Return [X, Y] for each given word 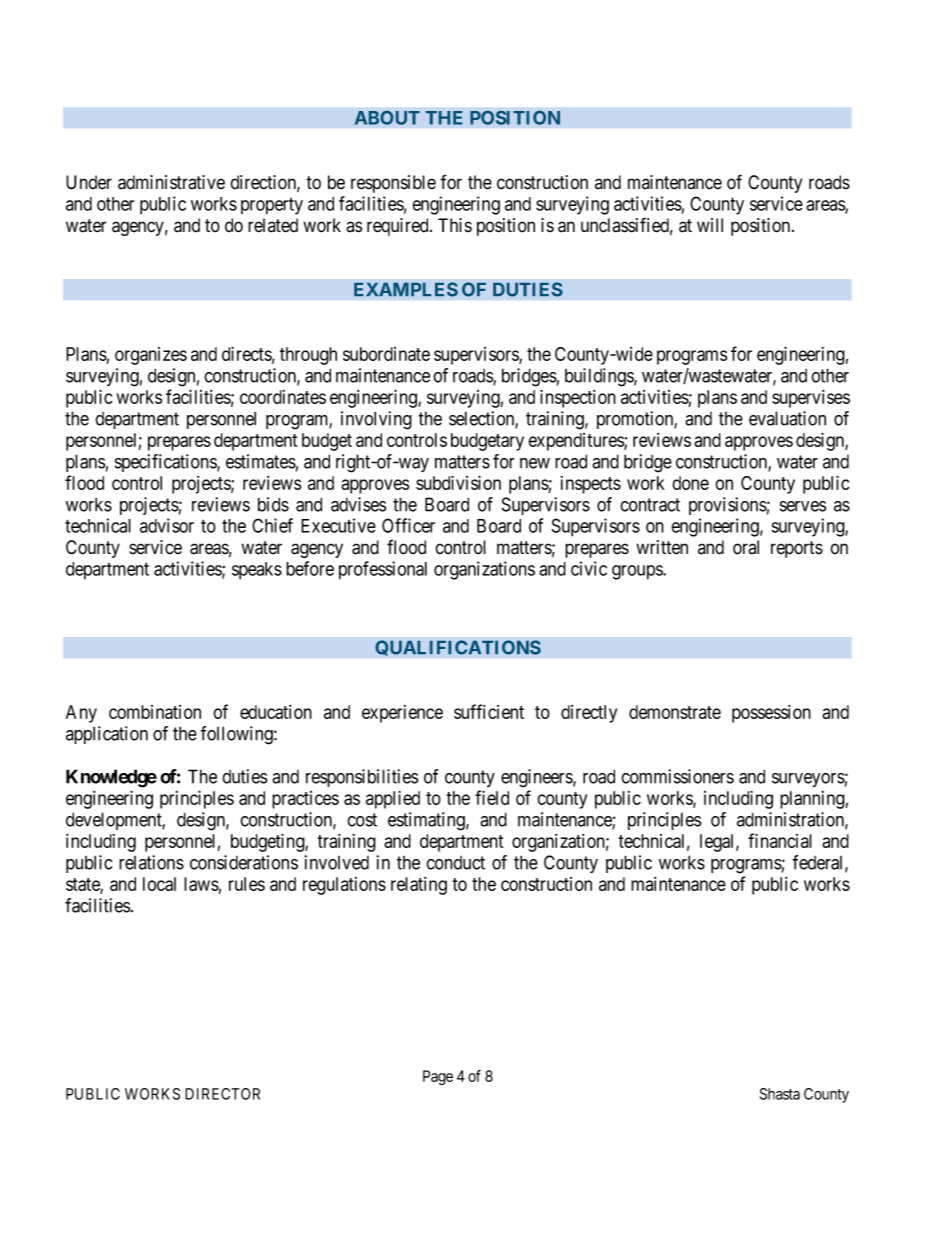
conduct [455, 863]
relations [151, 862]
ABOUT [387, 118]
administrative [171, 182]
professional [383, 570]
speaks [257, 571]
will [710, 225]
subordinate [386, 354]
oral [746, 547]
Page [438, 1077]
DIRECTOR [222, 1094]
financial [780, 840]
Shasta [780, 1094]
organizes [151, 356]
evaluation [787, 418]
